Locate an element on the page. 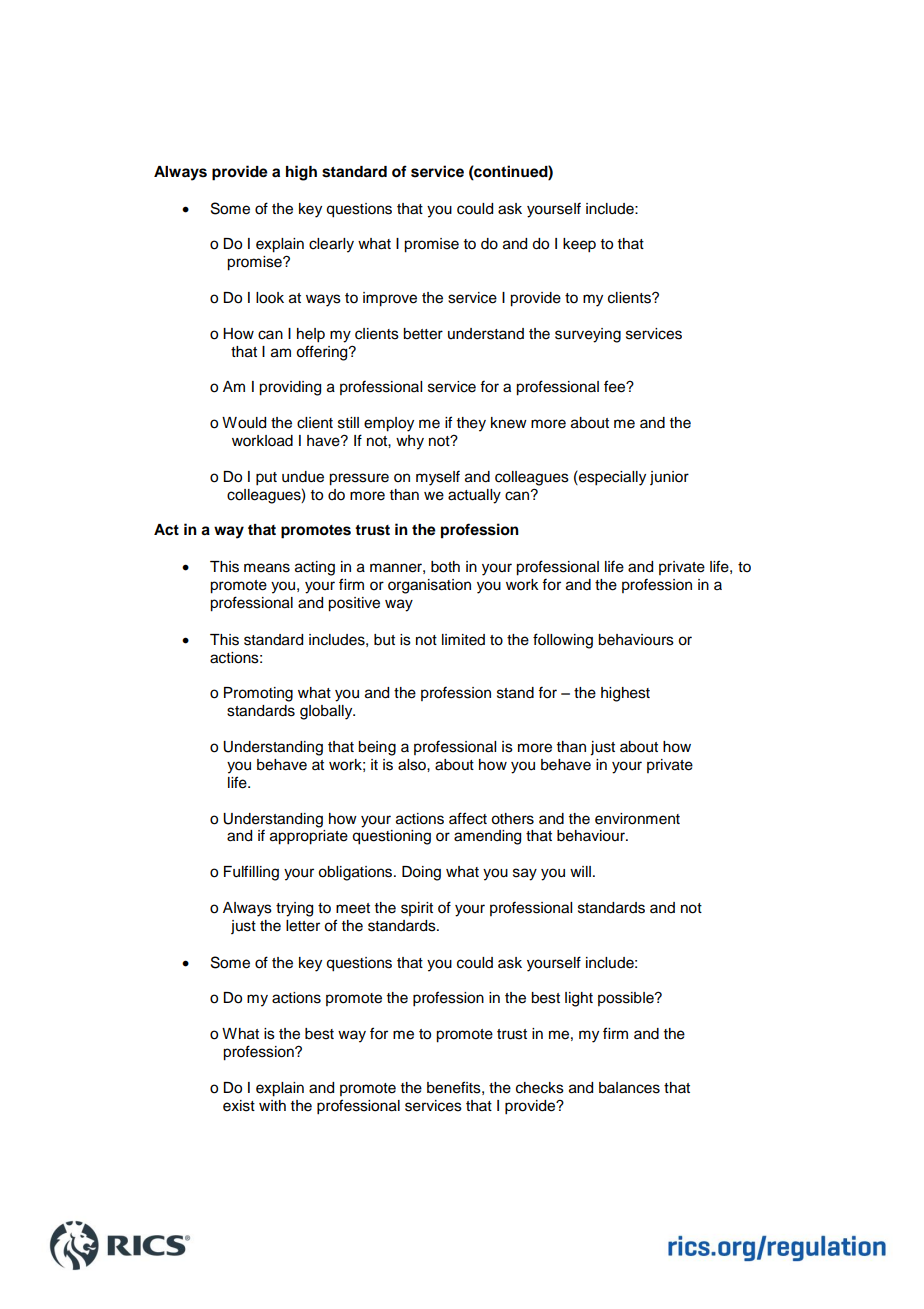  limited is located at coordinates (463, 640).
